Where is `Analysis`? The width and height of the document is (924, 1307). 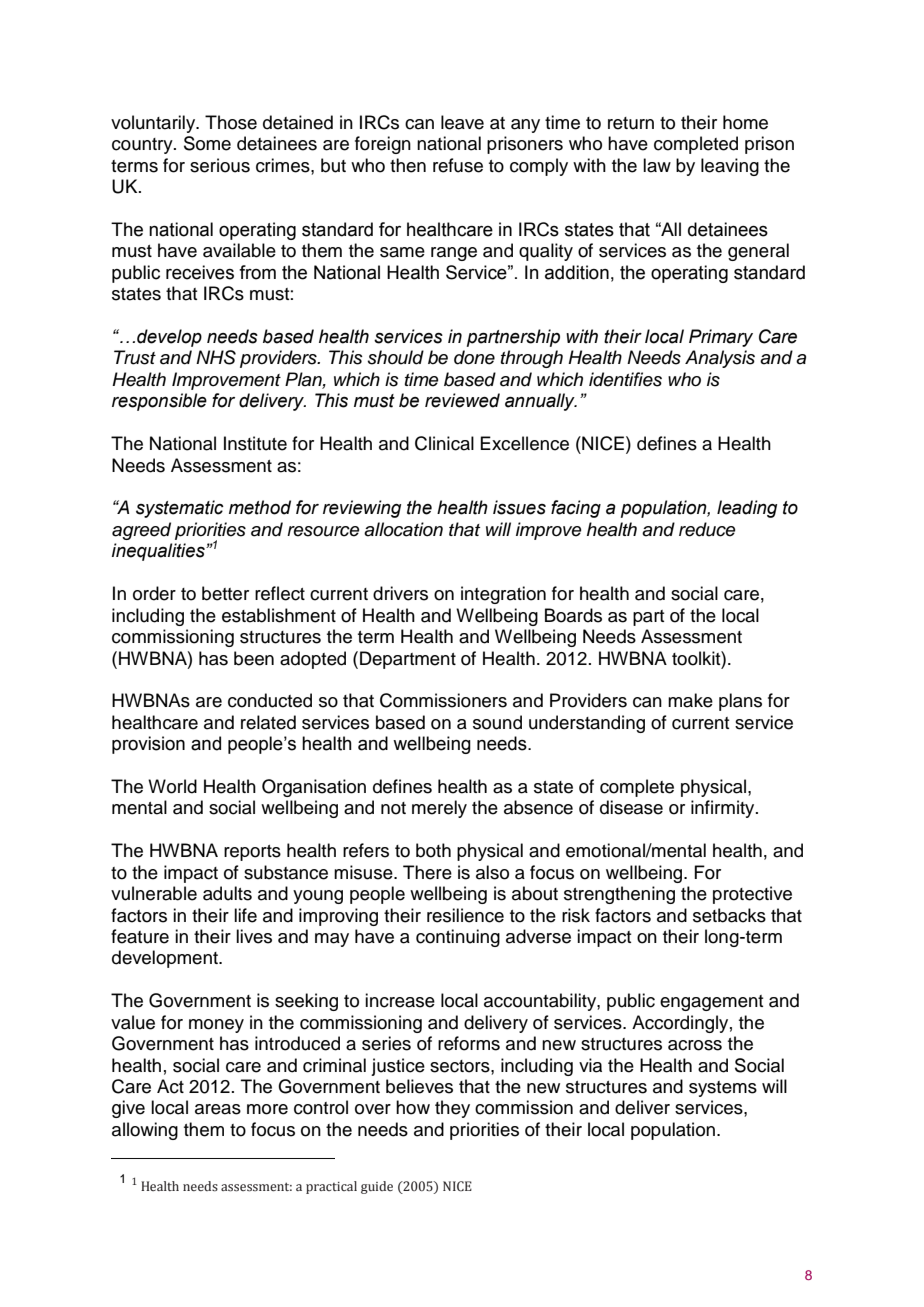
Analysis is located at coordinates (720, 359).
